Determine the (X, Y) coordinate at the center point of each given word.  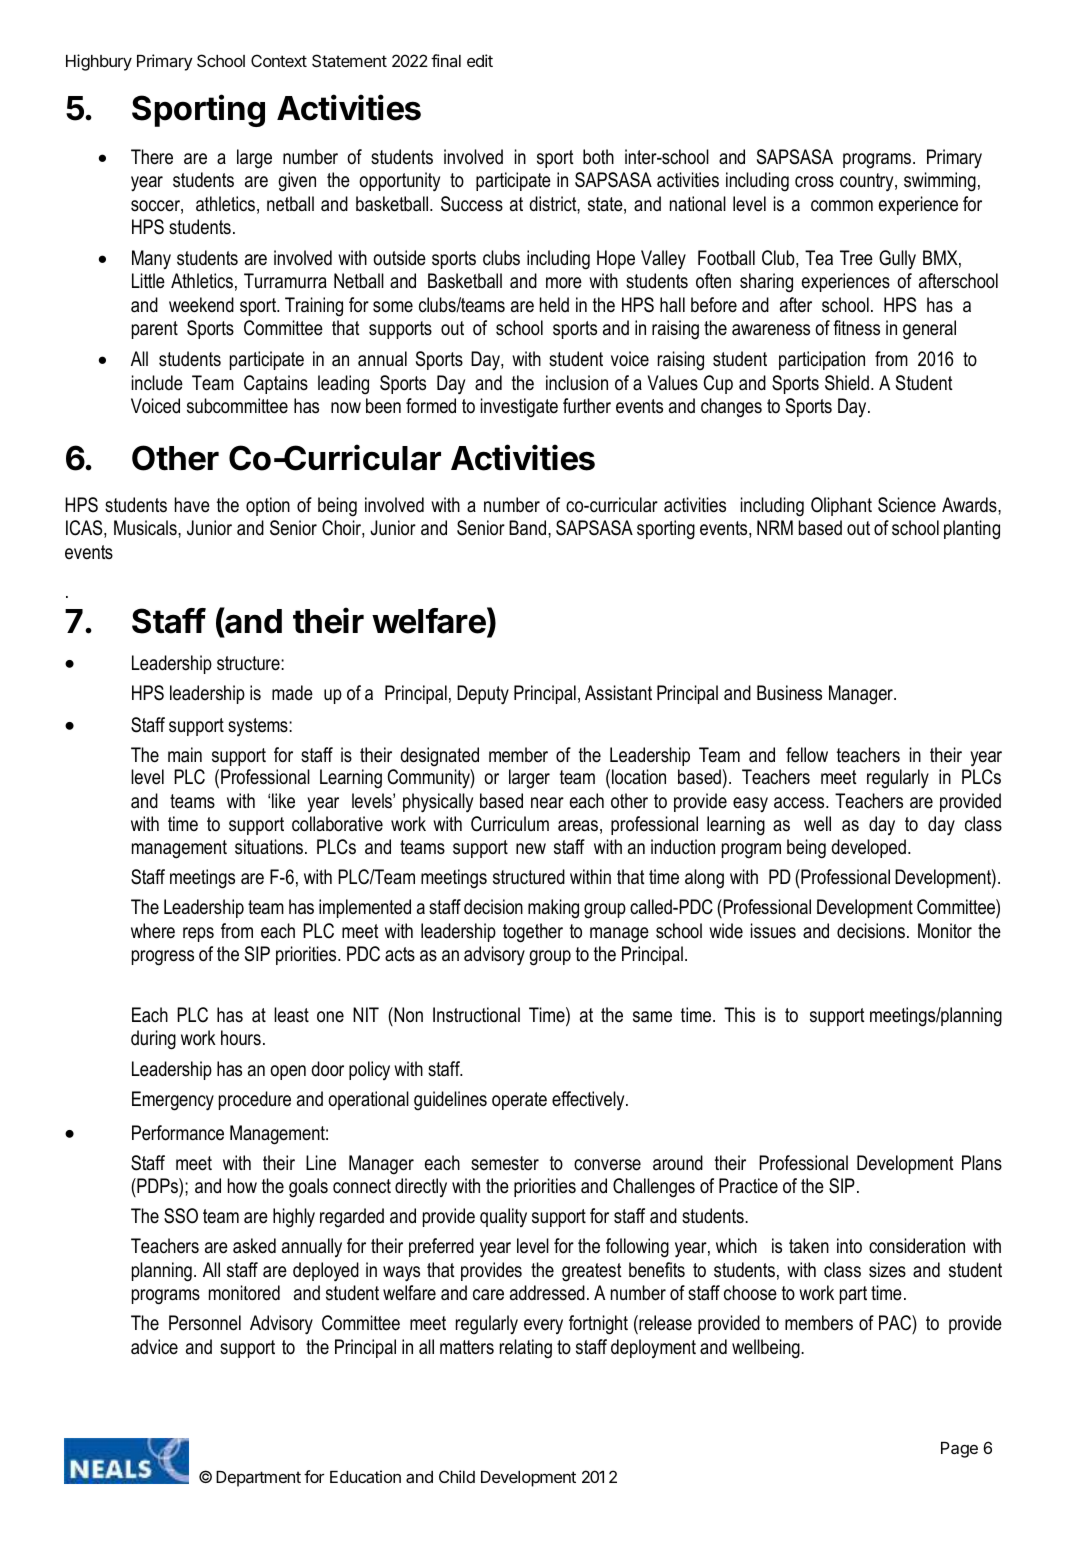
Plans (982, 1163)
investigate (519, 408)
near (547, 803)
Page (959, 1450)
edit (480, 60)
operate (519, 1101)
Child (457, 1476)
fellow (807, 755)
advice (154, 1347)
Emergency (173, 1101)
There (152, 157)
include (157, 383)
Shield (847, 383)
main (185, 755)
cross (814, 182)
